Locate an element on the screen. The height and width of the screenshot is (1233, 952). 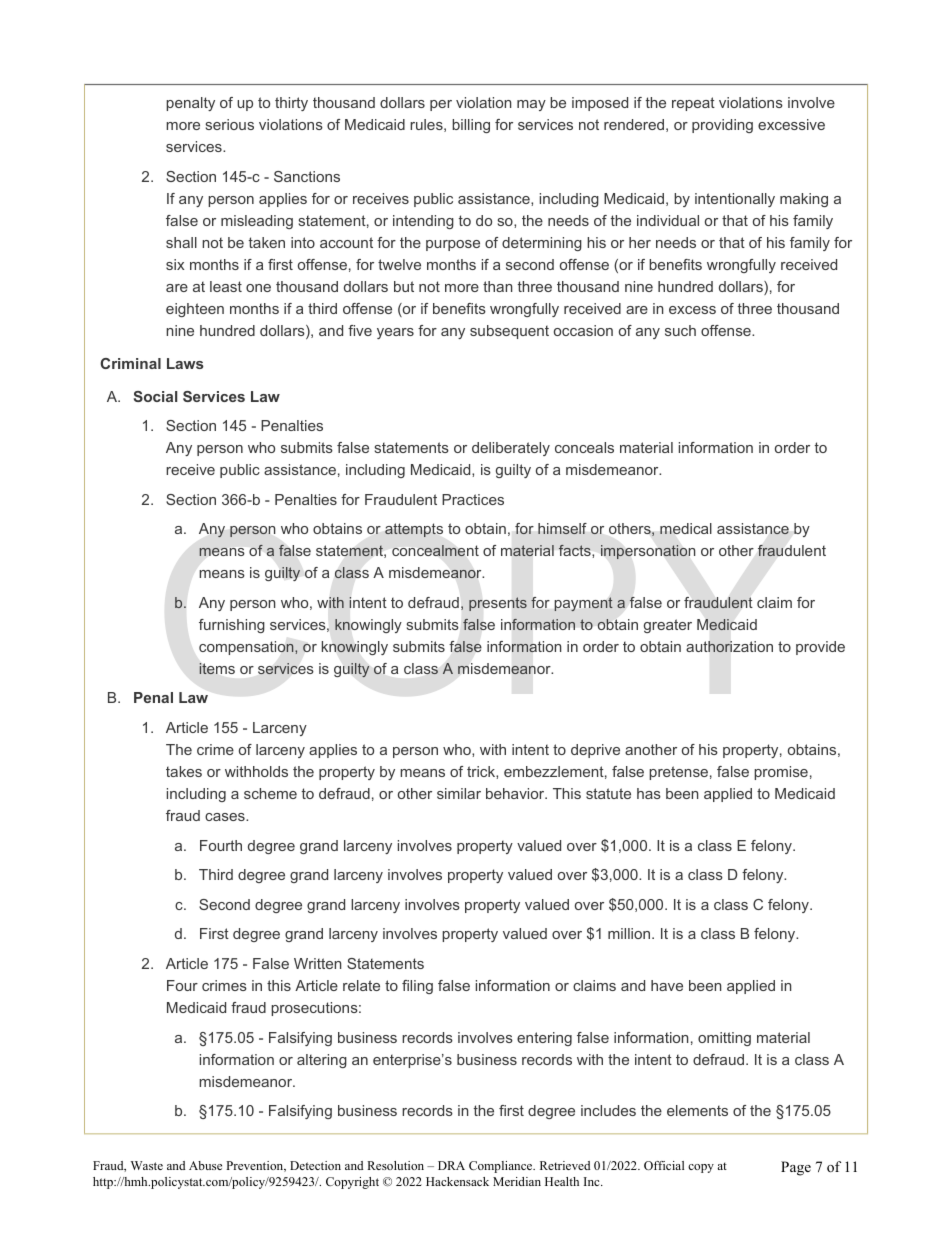
promise is located at coordinates (781, 773).
